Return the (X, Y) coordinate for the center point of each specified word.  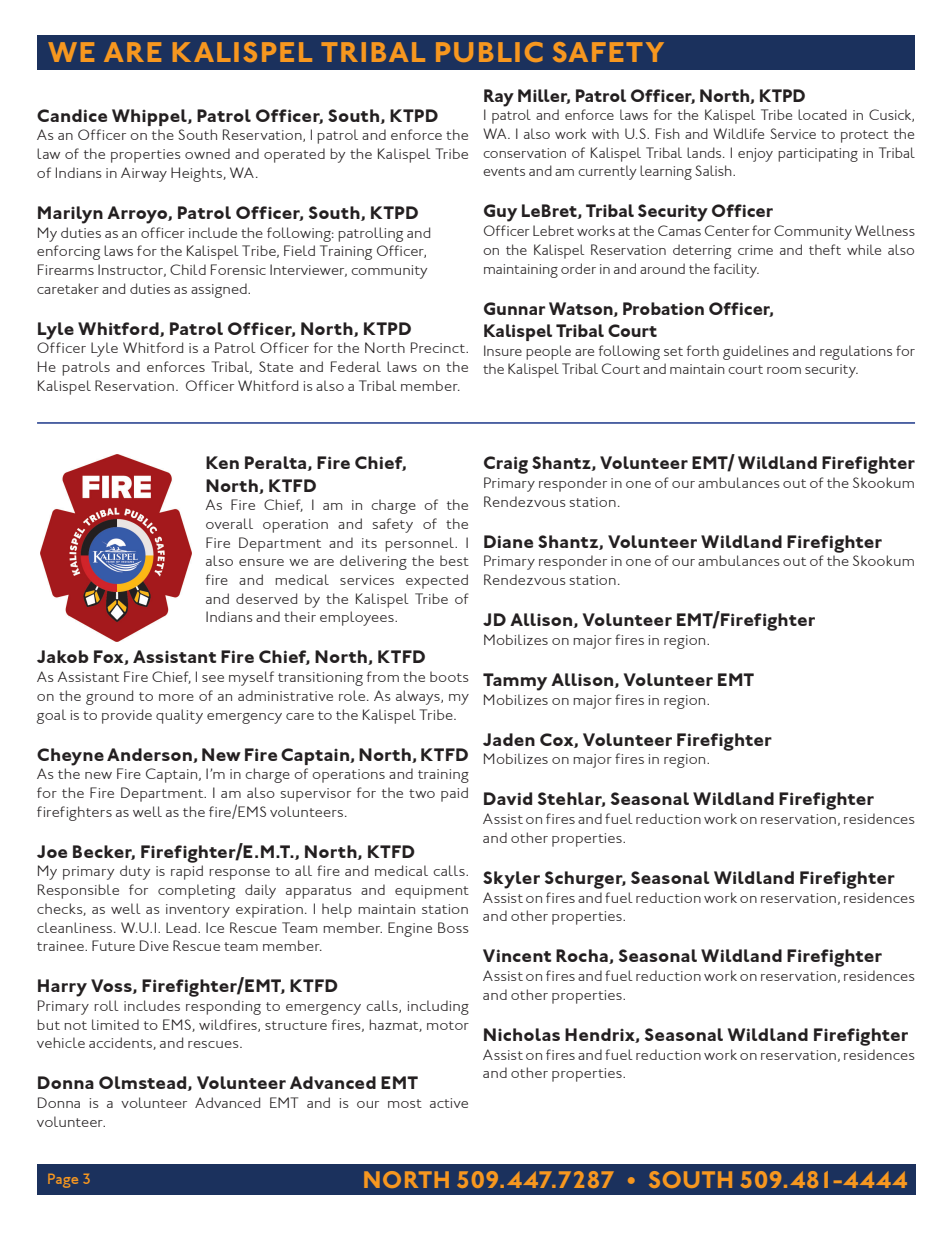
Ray (499, 98)
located (822, 114)
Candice (72, 115)
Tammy (515, 682)
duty (135, 872)
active (449, 1103)
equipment (432, 892)
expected (437, 581)
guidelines (756, 352)
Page (63, 1181)
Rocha (583, 956)
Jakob (63, 656)
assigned (220, 290)
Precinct (439, 347)
